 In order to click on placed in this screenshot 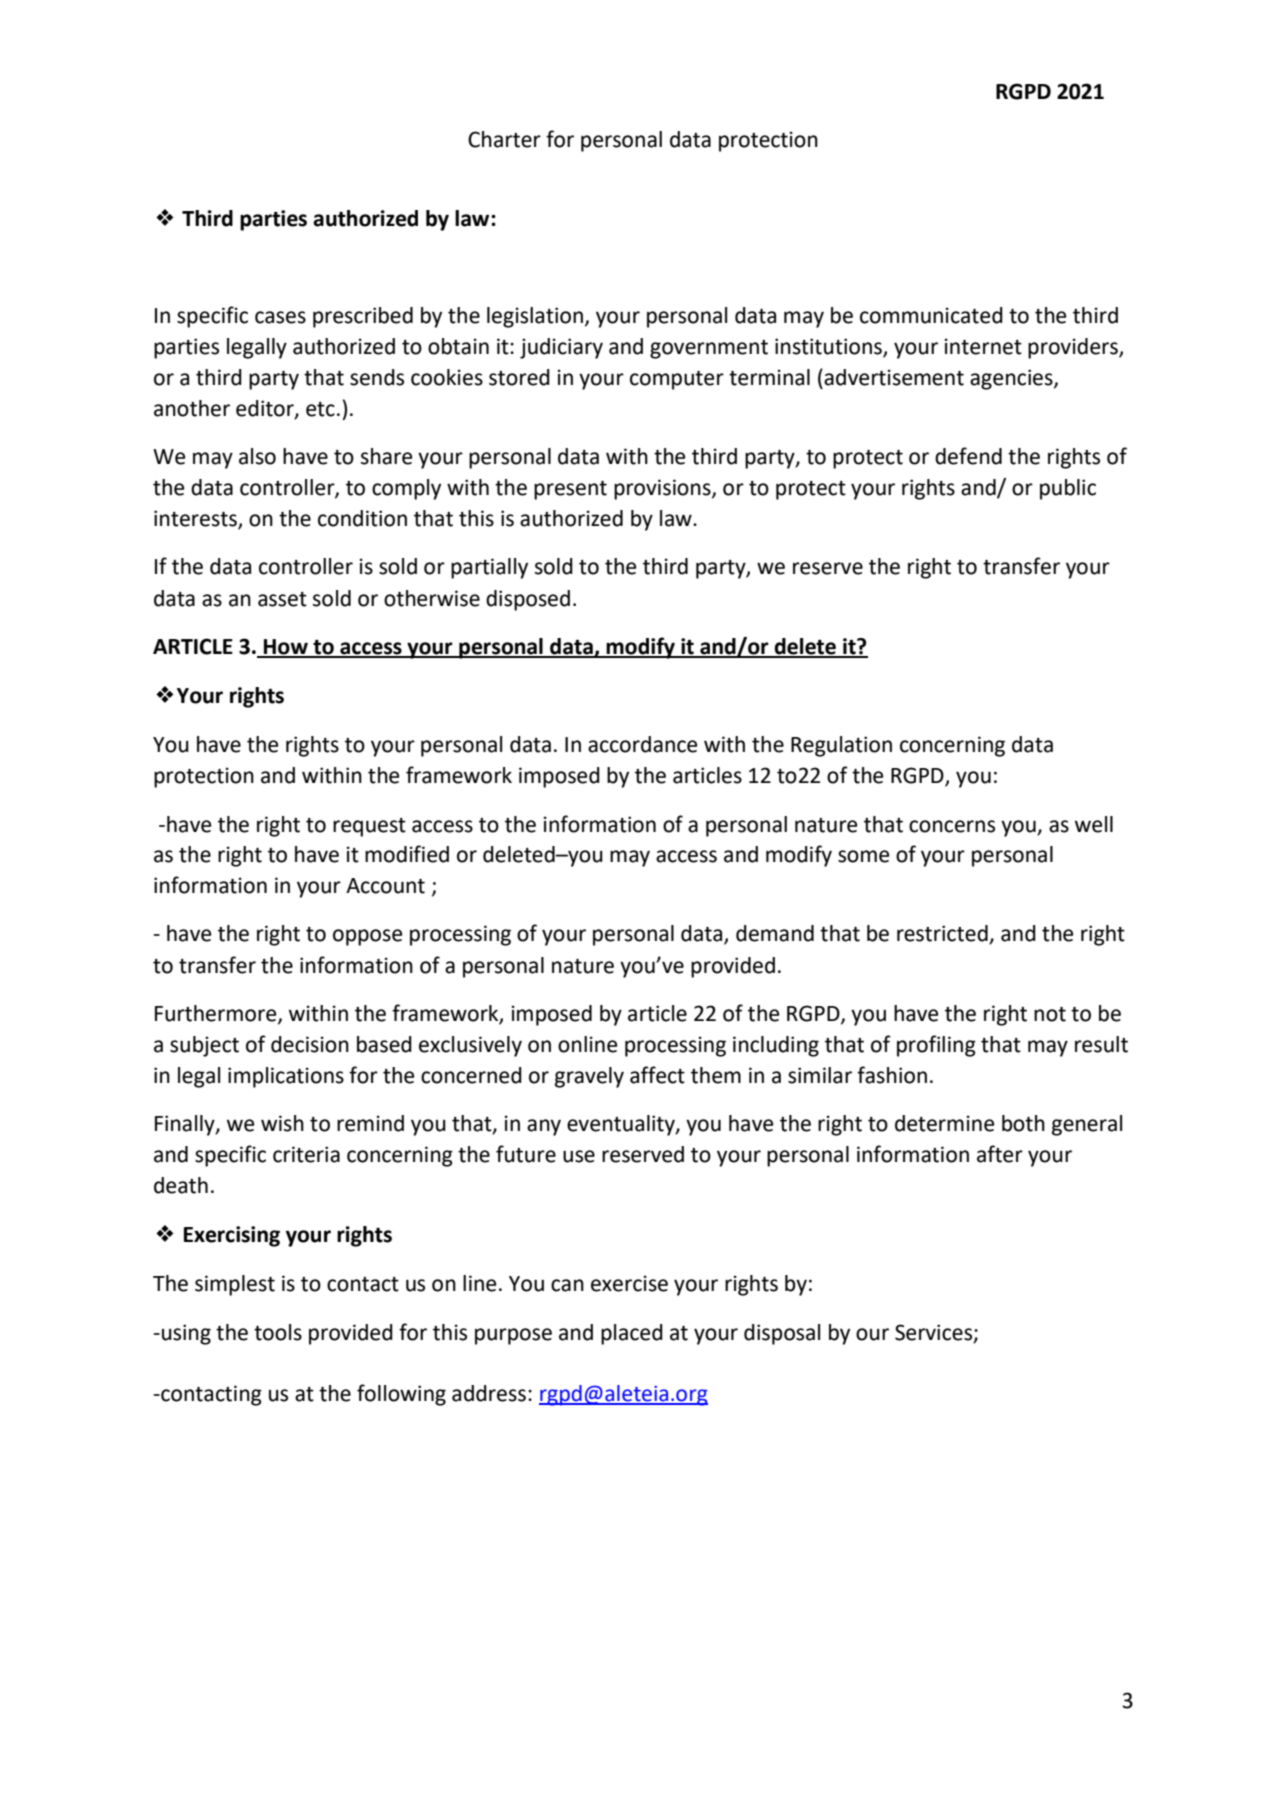, I will do `click(632, 1334)`.
